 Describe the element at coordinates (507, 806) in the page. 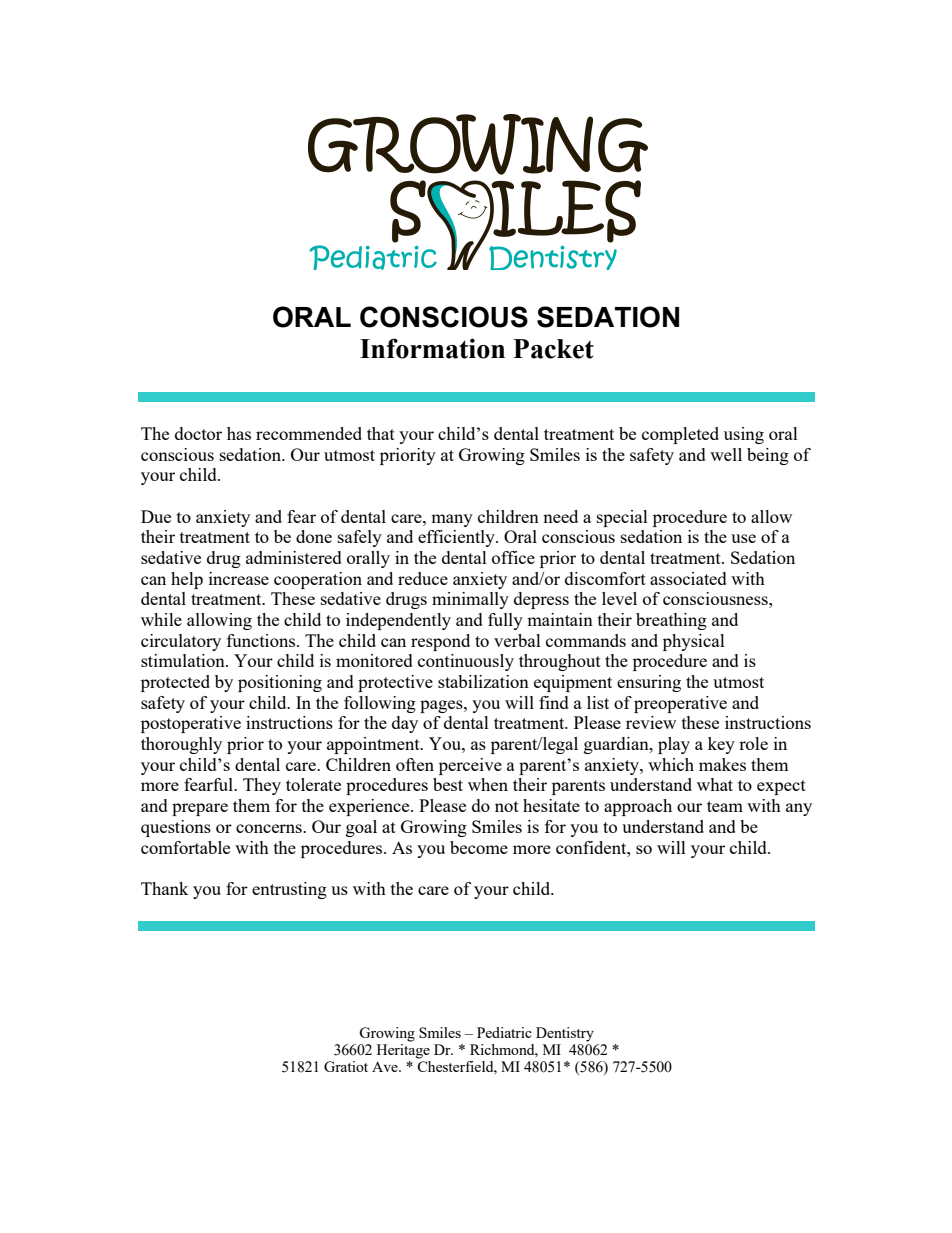

I see `not` at that location.
